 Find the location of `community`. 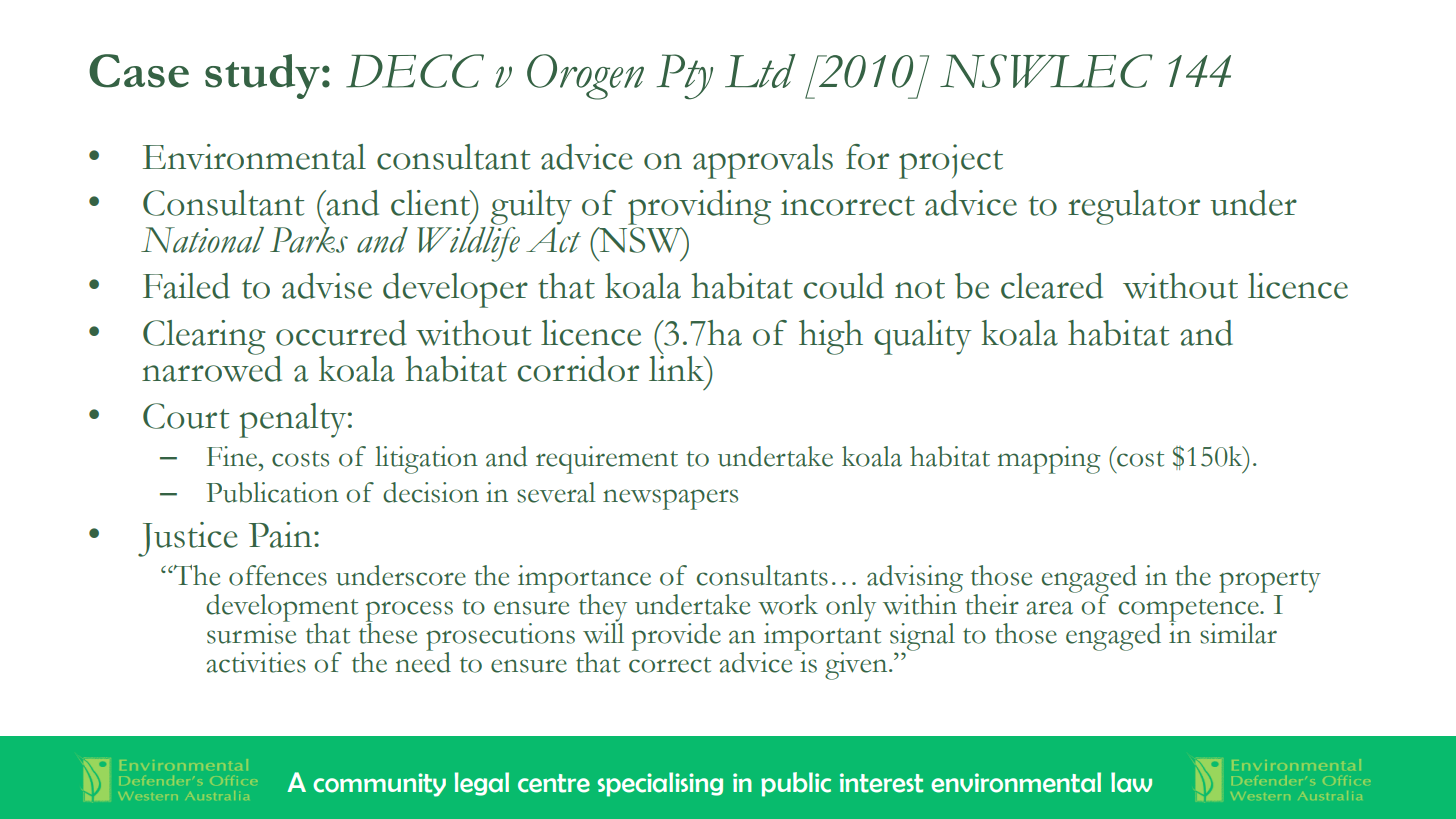

community is located at coordinates (379, 785).
